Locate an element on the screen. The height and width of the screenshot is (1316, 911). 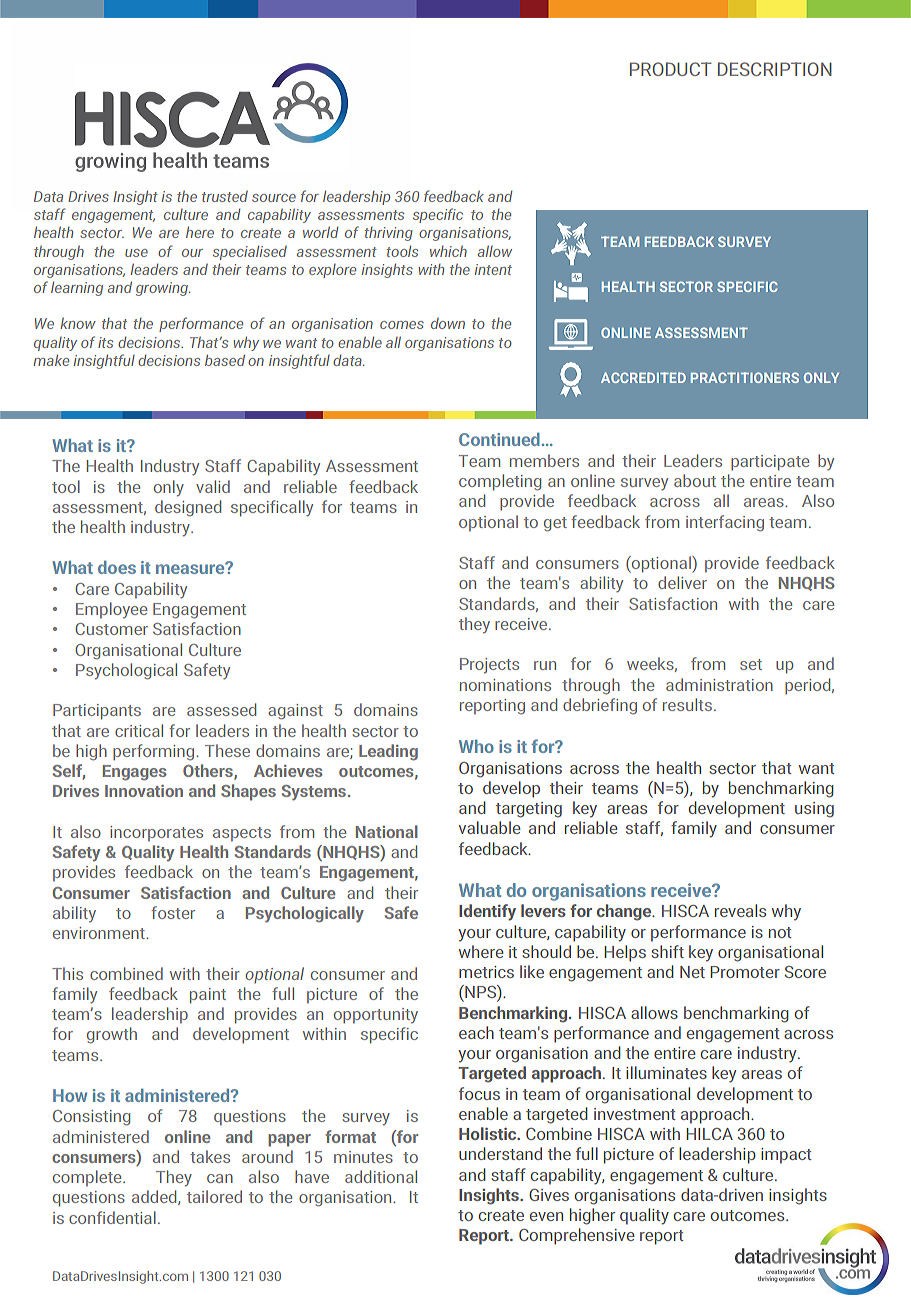
Projects is located at coordinates (489, 666).
